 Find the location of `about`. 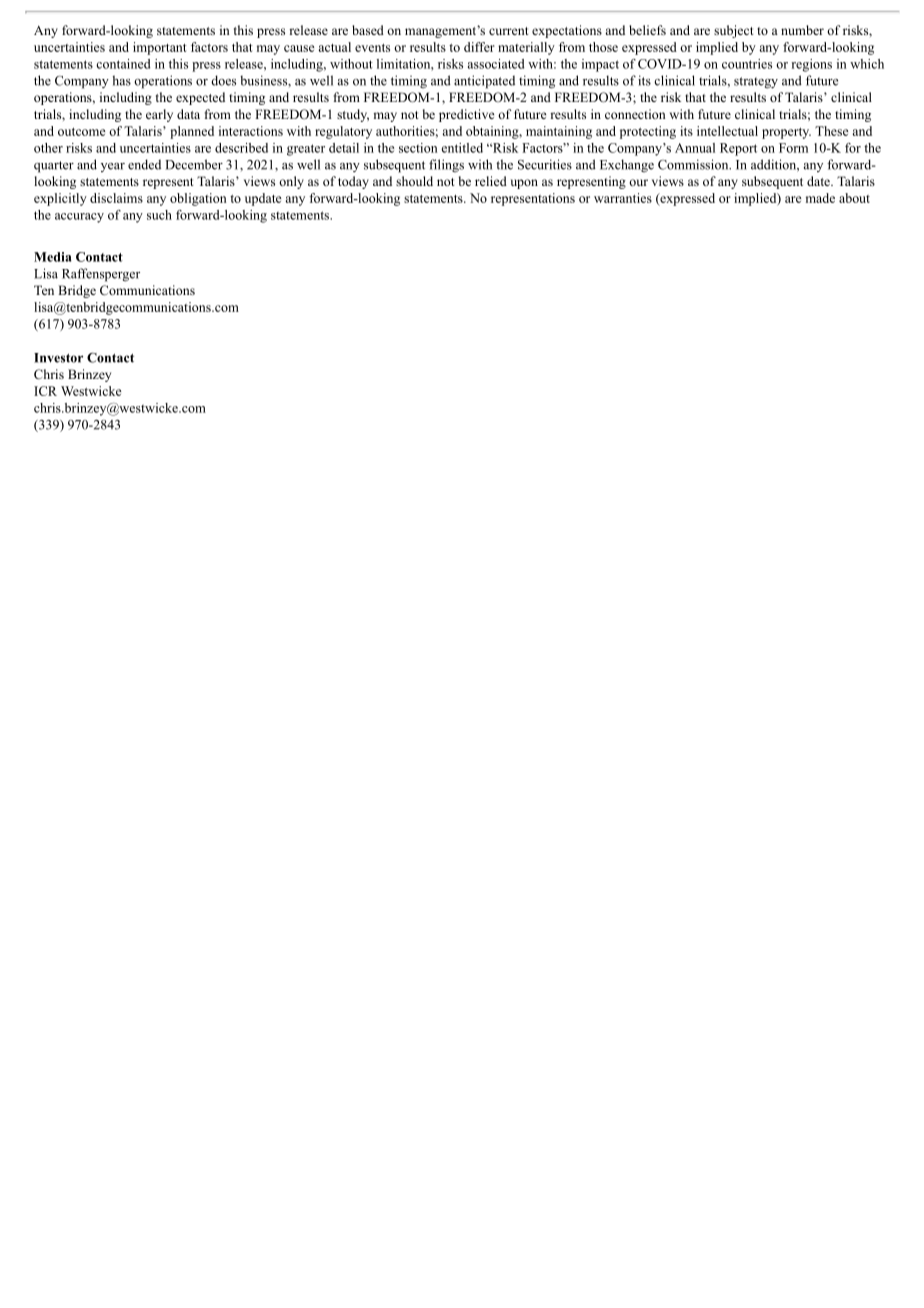

about is located at coordinates (854, 198).
